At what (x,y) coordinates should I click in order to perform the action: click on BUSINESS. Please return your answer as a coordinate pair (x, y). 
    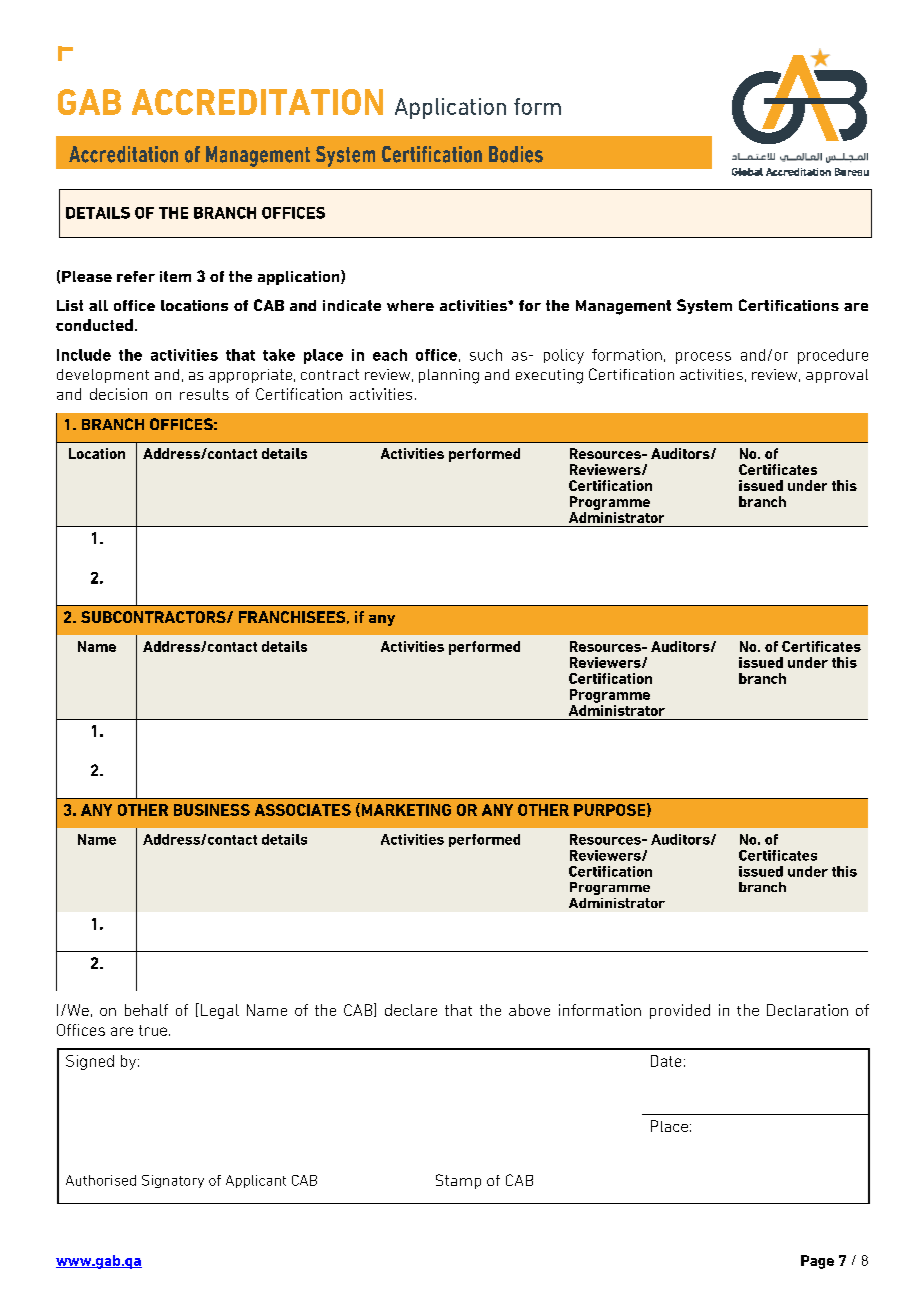
    Looking at the image, I should click on (212, 810).
